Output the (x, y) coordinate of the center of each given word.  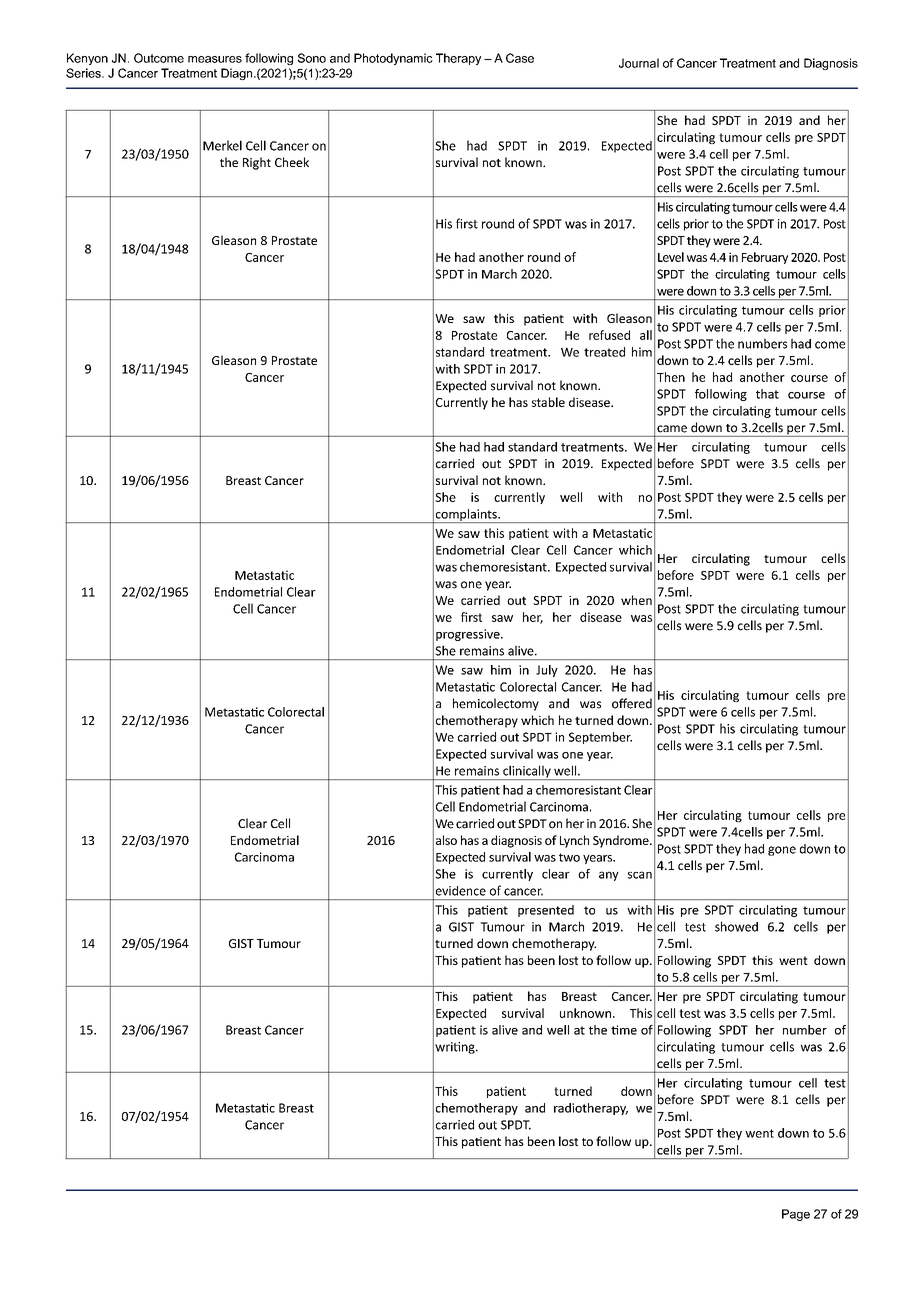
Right (257, 163)
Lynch (574, 841)
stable (548, 402)
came (672, 429)
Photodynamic (393, 59)
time (624, 1030)
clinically (527, 772)
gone (782, 851)
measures (215, 59)
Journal (639, 63)
